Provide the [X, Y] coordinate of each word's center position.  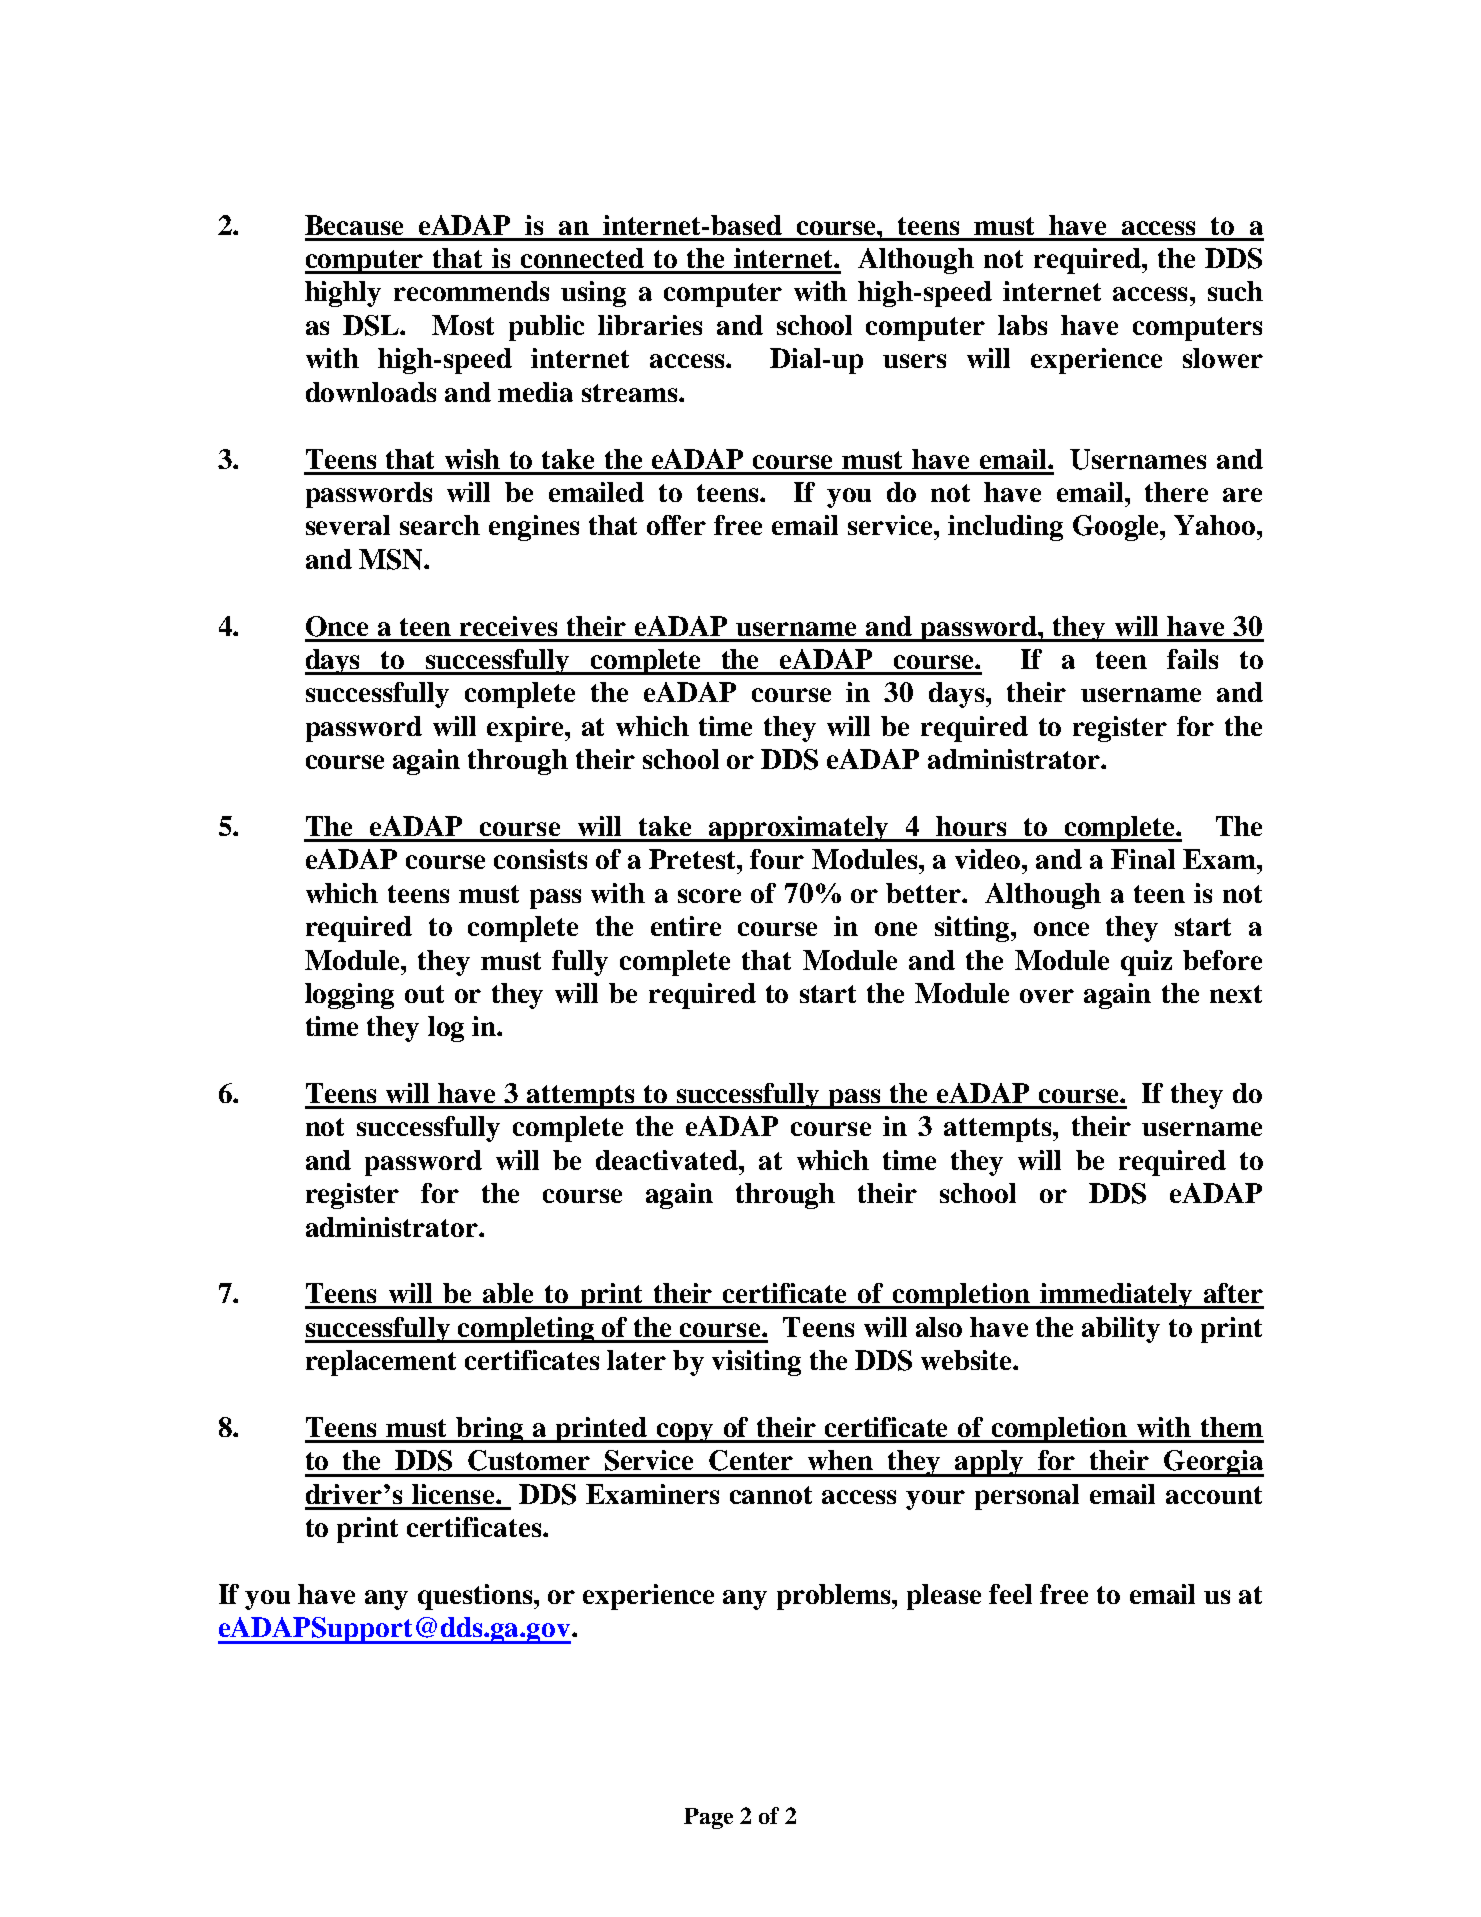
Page [708, 1818]
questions [476, 1597]
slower [1223, 358]
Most [463, 325]
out [424, 994]
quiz [1146, 963]
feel [1010, 1594]
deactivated [668, 1160]
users [914, 361]
